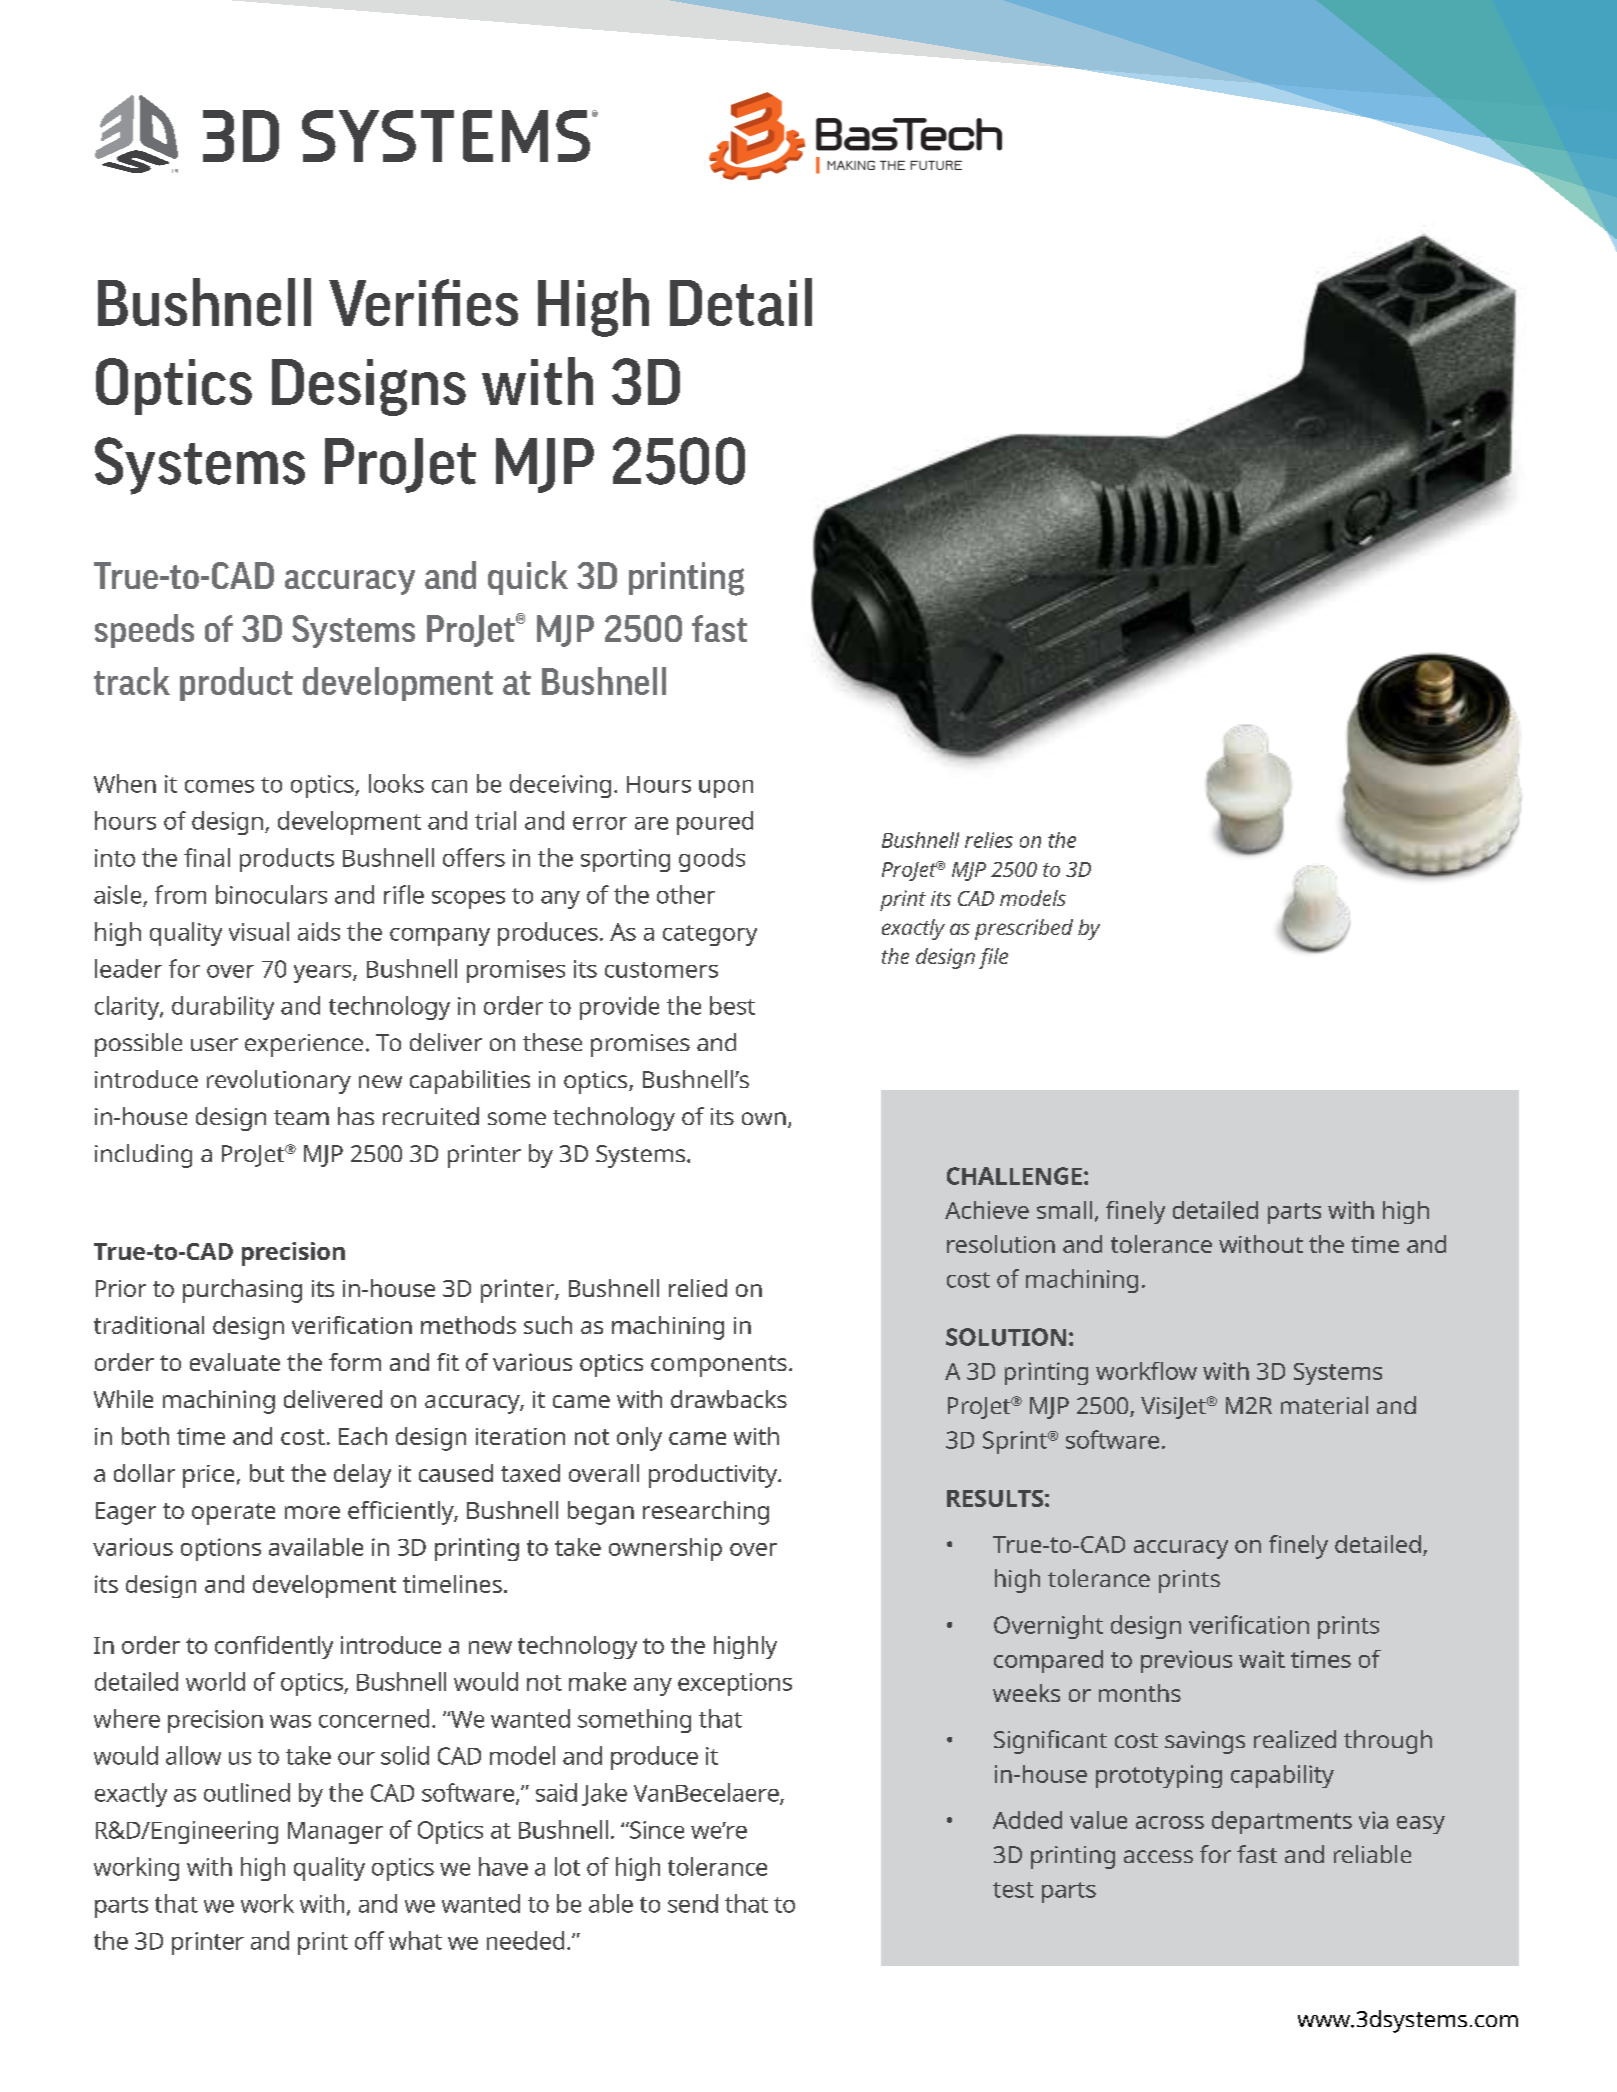  I want to click on quick, so click(528, 578).
